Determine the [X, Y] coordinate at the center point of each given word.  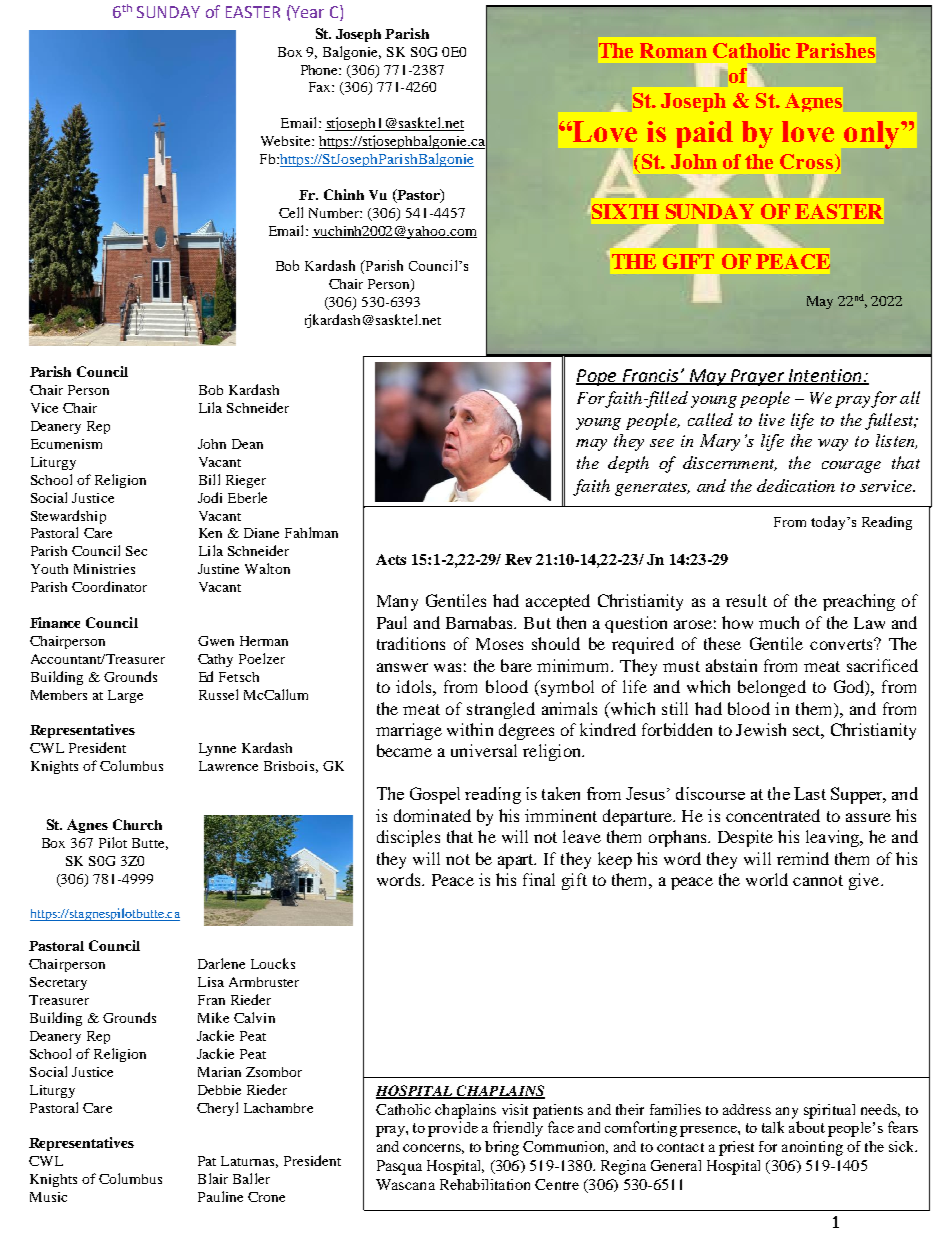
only [873, 135]
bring [502, 1148]
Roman [673, 50]
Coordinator [109, 586]
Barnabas [481, 622]
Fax [321, 87]
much [779, 622]
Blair [213, 1178]
